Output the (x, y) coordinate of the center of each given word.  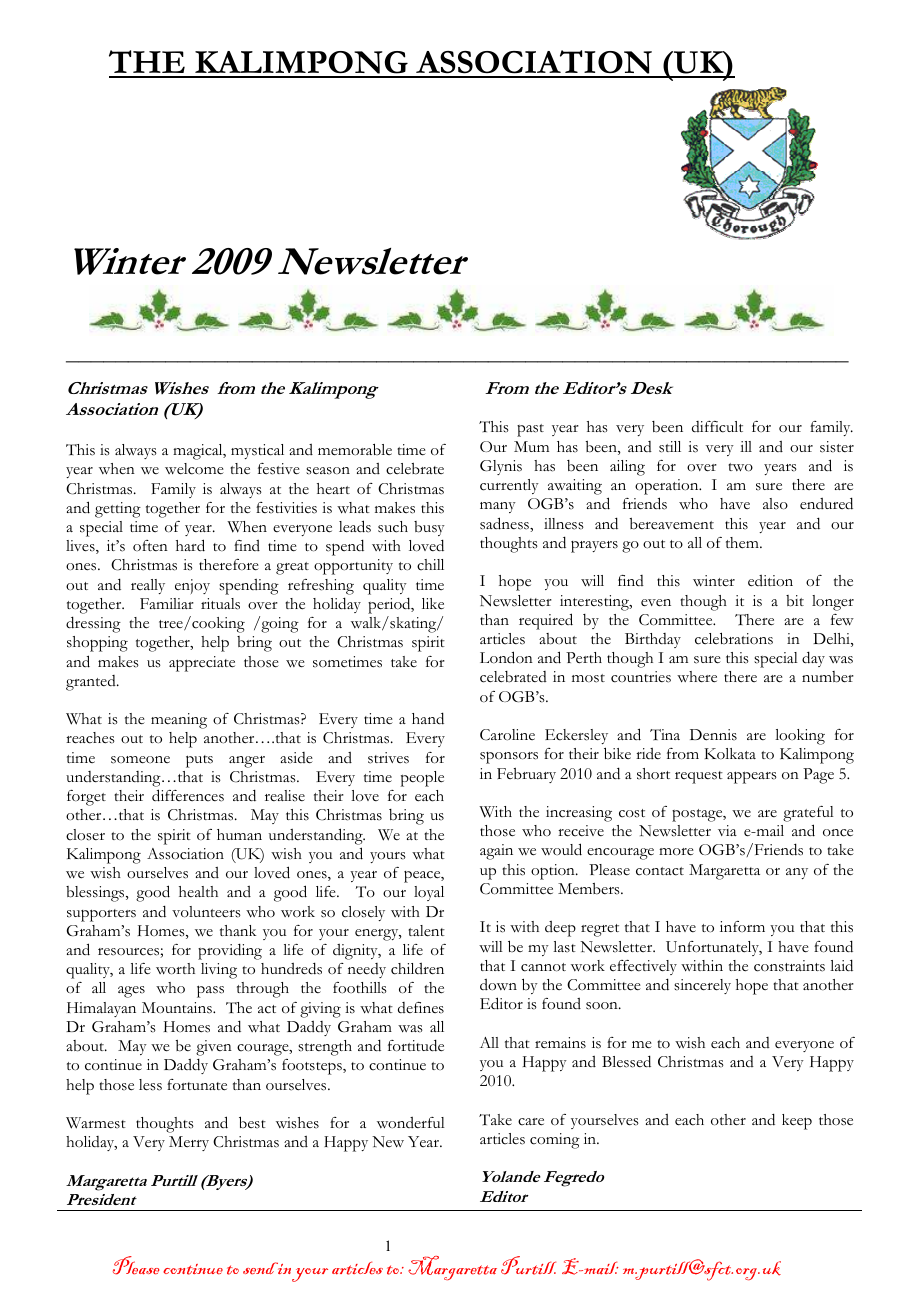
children (417, 969)
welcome (194, 469)
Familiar (167, 603)
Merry (189, 1143)
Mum (531, 446)
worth (175, 969)
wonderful (411, 1123)
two (740, 467)
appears (752, 777)
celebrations (734, 638)
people (422, 779)
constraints (789, 966)
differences (188, 795)
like (433, 604)
